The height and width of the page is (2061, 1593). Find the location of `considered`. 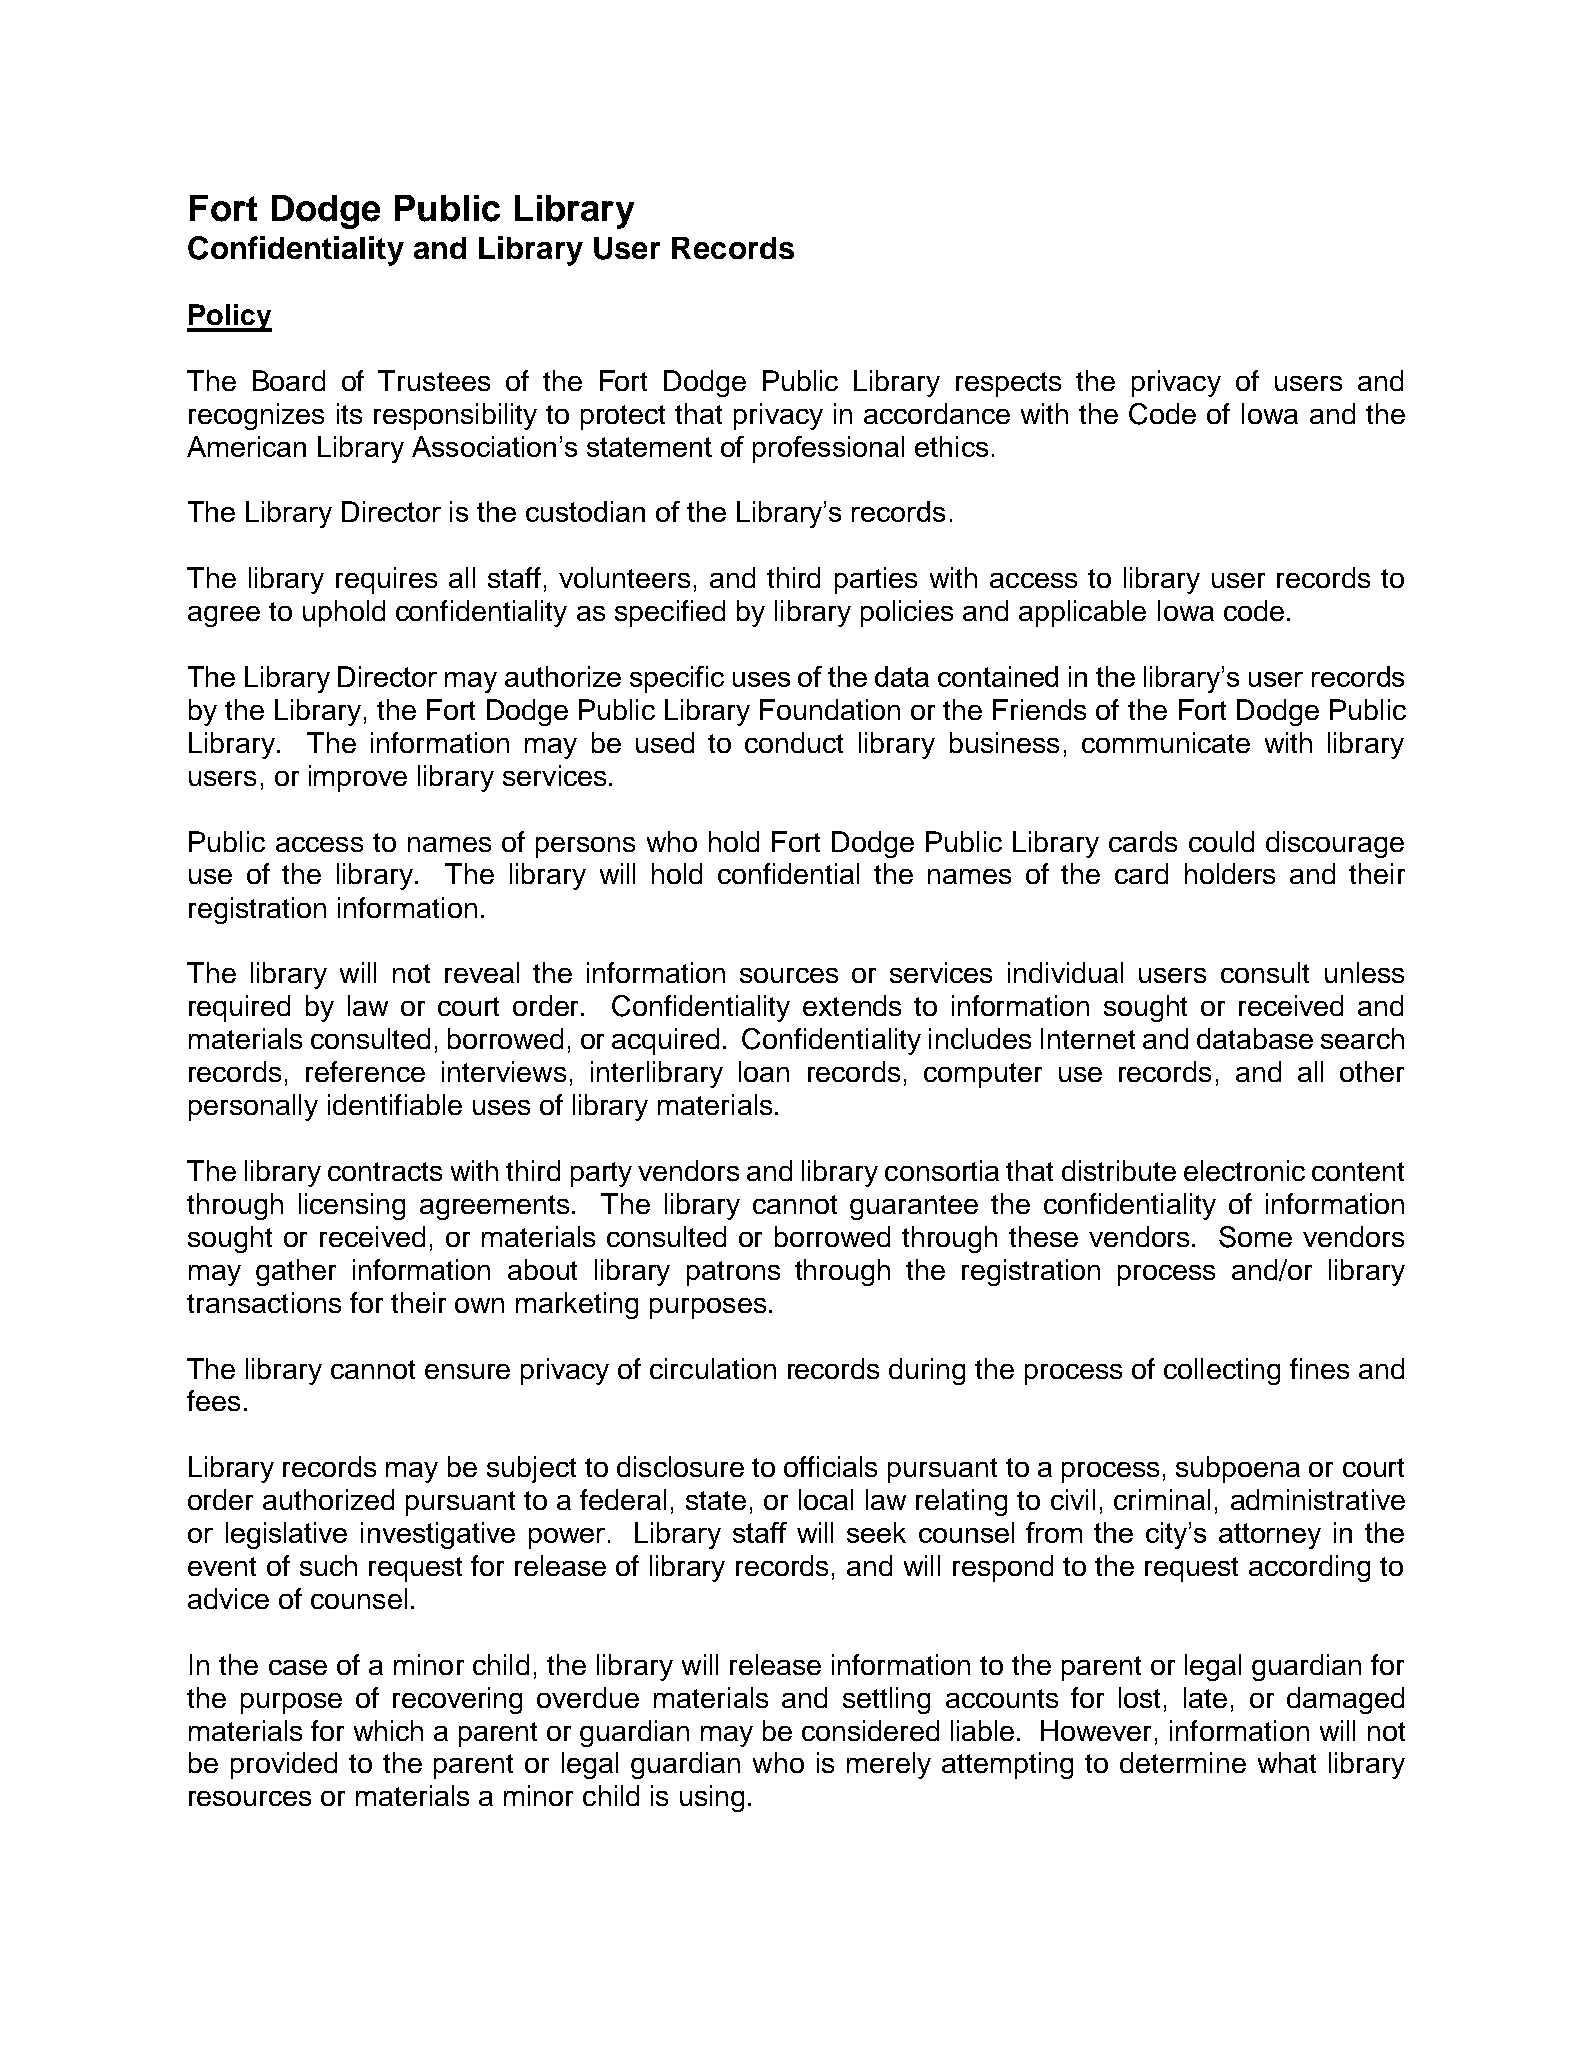

considered is located at coordinates (870, 1730).
